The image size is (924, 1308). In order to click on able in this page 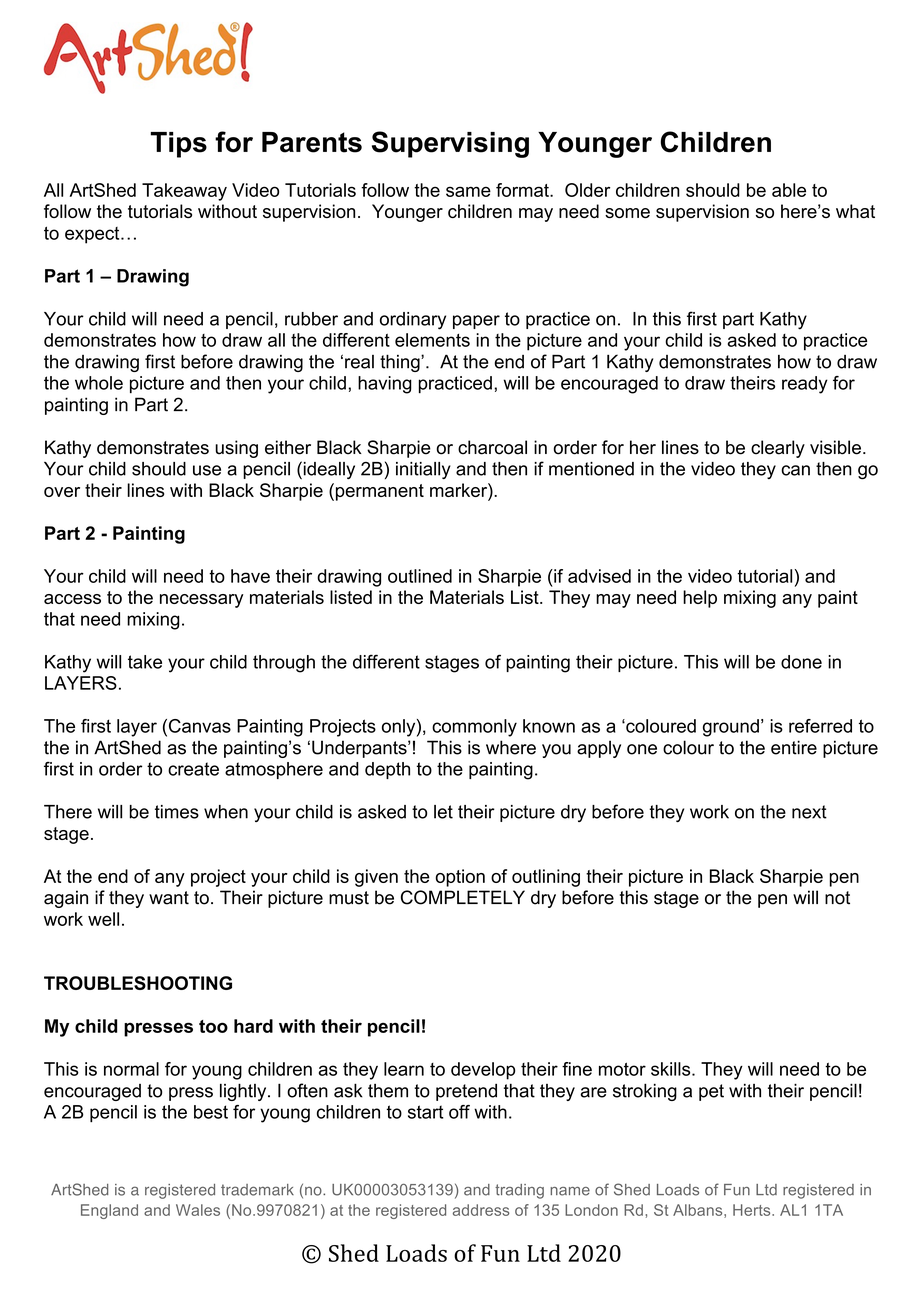, I will do `click(789, 190)`.
